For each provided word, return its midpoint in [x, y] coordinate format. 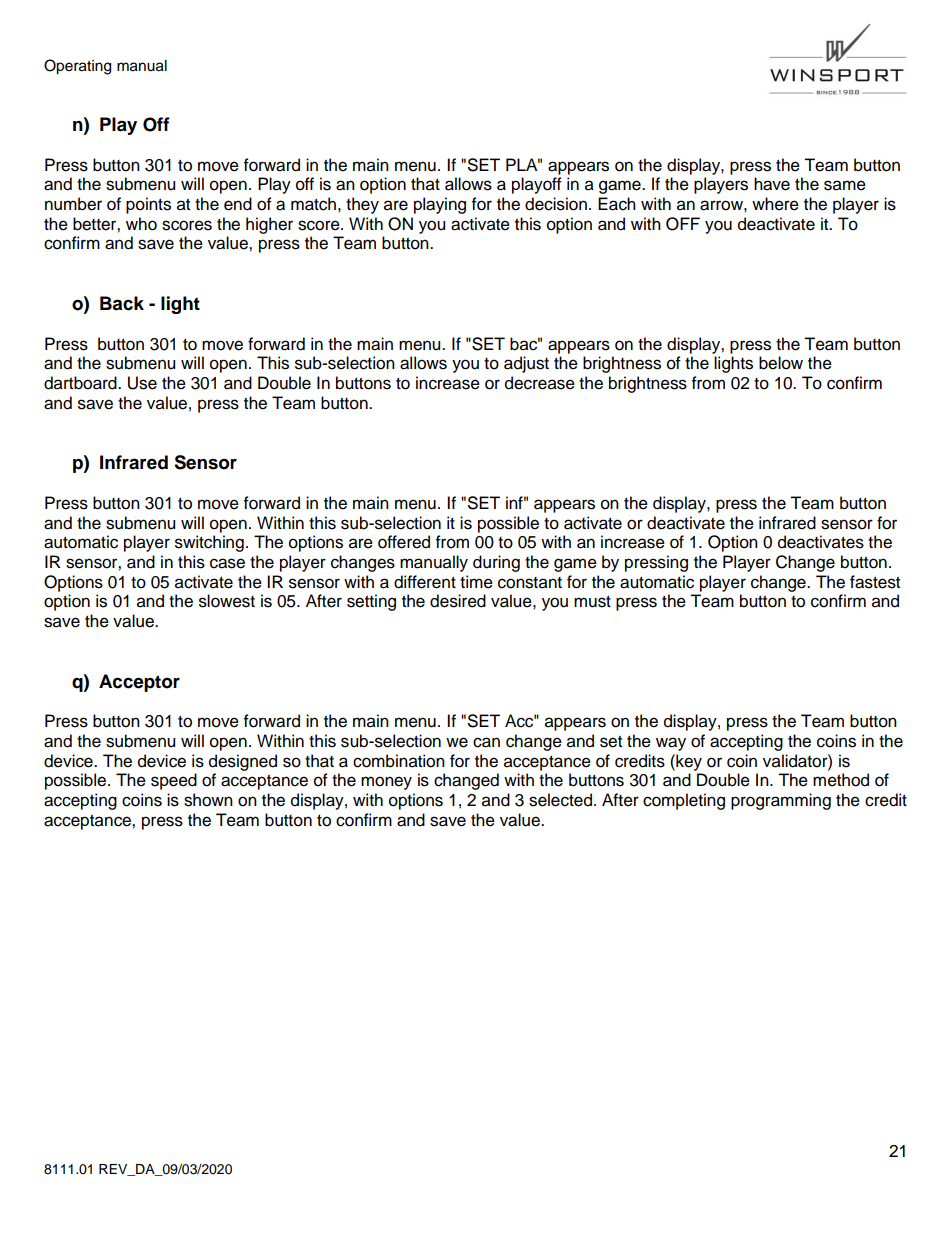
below [781, 363]
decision [556, 204]
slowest [227, 601]
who [141, 224]
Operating [77, 67]
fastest [875, 582]
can [486, 742]
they [362, 205]
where [775, 204]
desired [458, 601]
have [772, 184]
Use [142, 383]
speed [174, 781]
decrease [540, 383]
